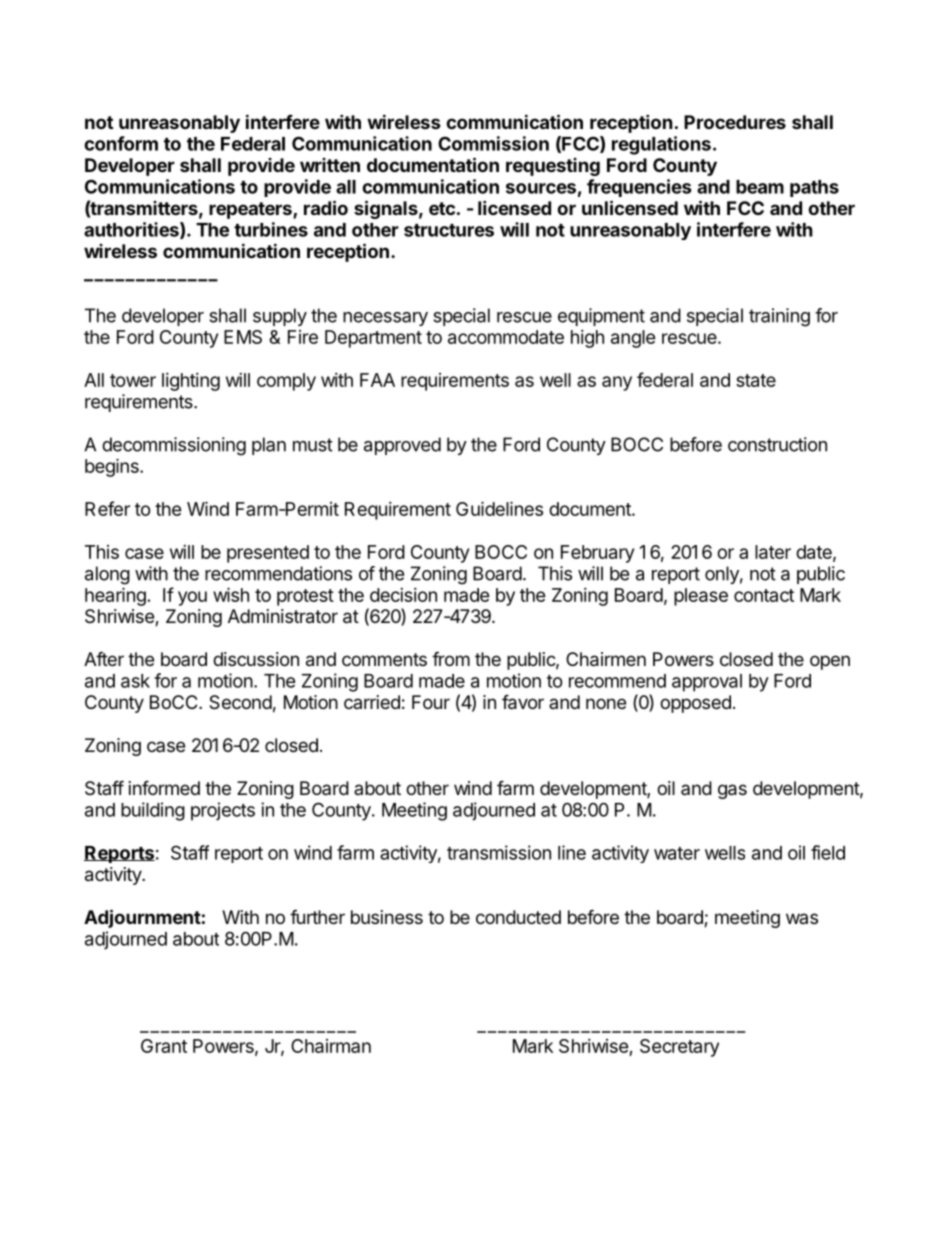 The image size is (952, 1233). Describe the element at coordinates (121, 143) in the screenshot. I see `conform` at that location.
